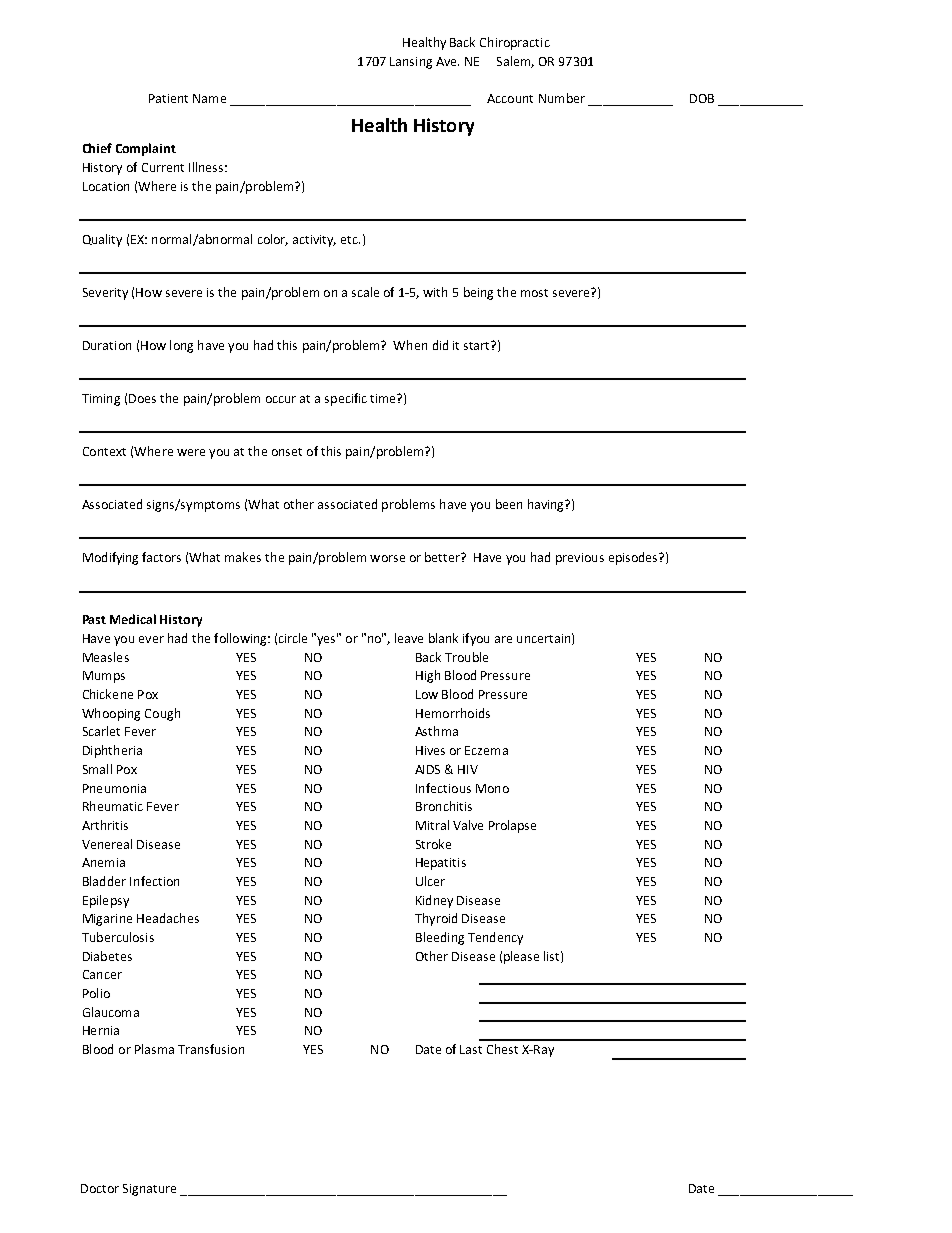  What do you see at coordinates (149, 1190) in the screenshot?
I see `Signature` at bounding box center [149, 1190].
